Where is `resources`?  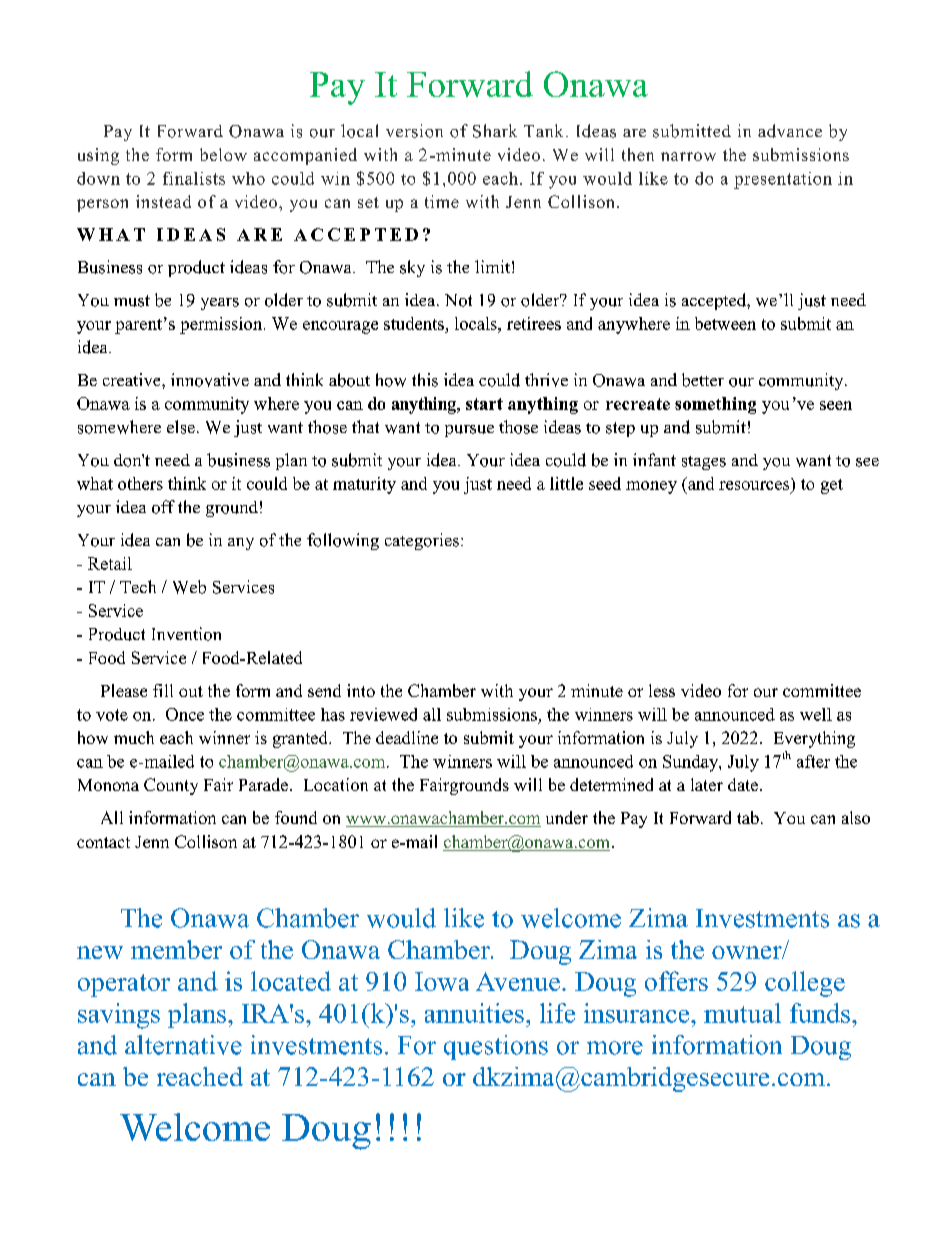
resources is located at coordinates (754, 485).
